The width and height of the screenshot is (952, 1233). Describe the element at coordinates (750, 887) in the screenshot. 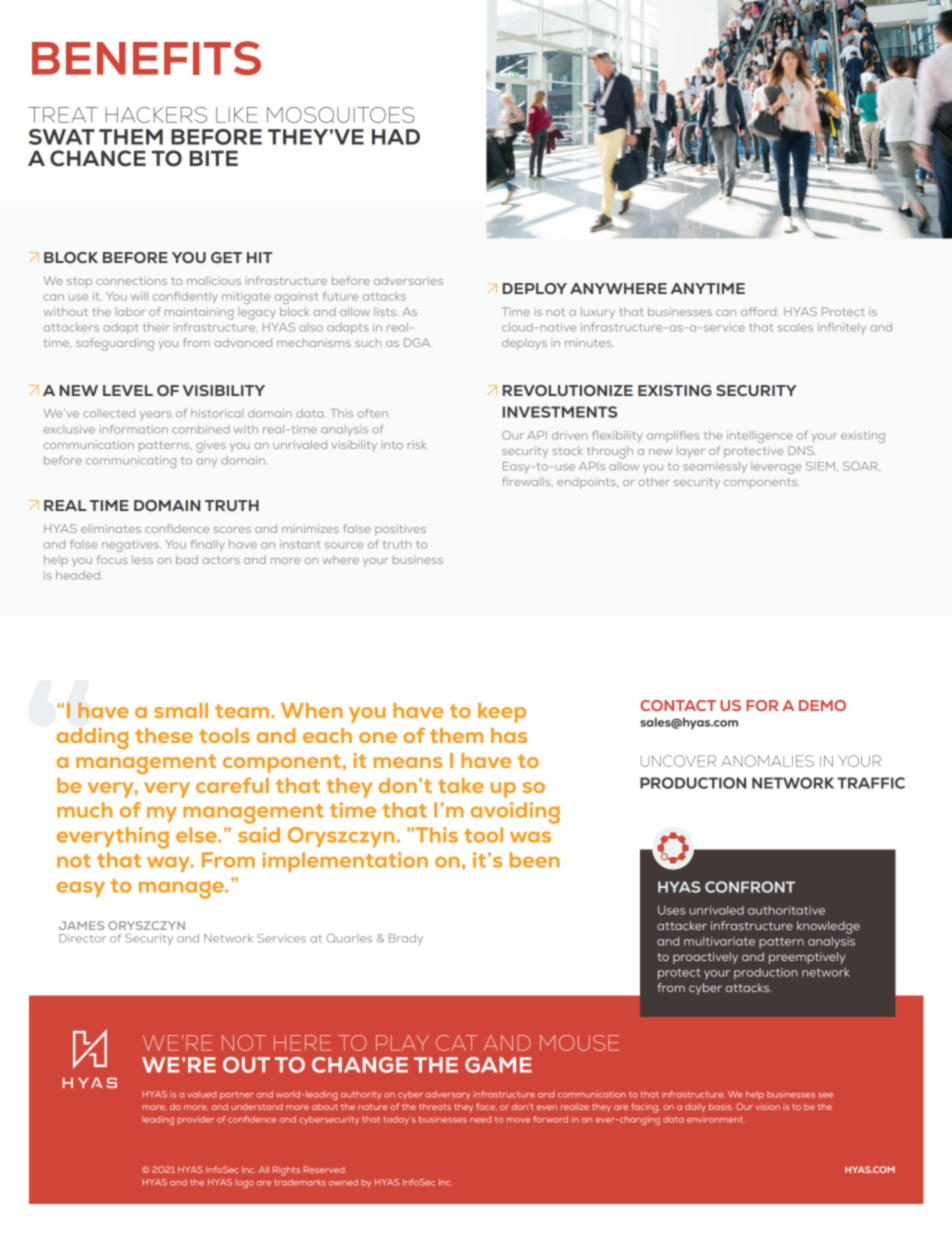

I see `CONFRONT` at that location.
